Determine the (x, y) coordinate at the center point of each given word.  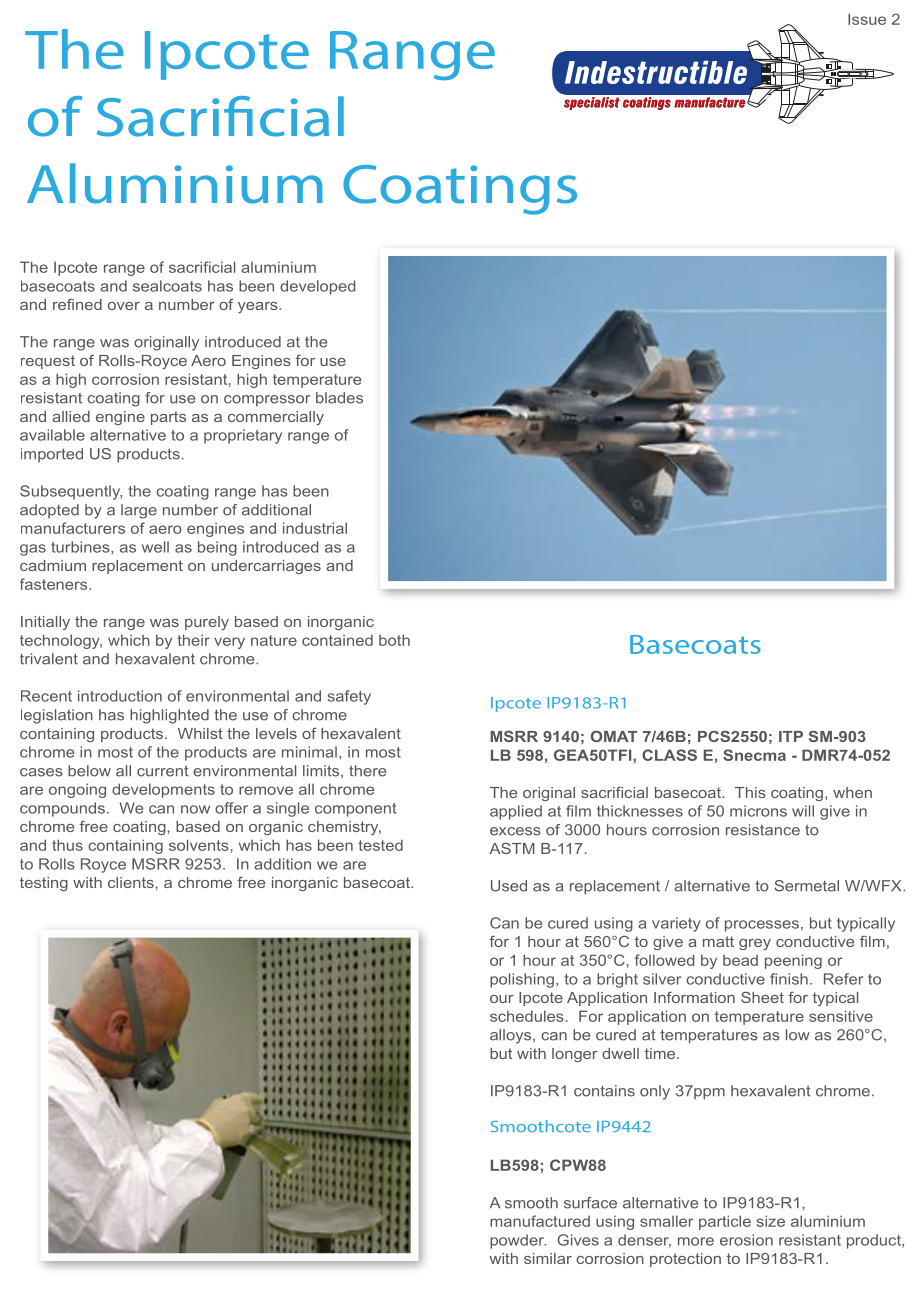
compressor (267, 401)
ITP (791, 736)
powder (518, 1241)
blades (339, 398)
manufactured (540, 1221)
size (771, 1221)
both (394, 640)
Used (509, 886)
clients (131, 882)
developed (317, 287)
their (193, 640)
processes (762, 926)
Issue (867, 19)
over (124, 306)
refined (77, 304)
